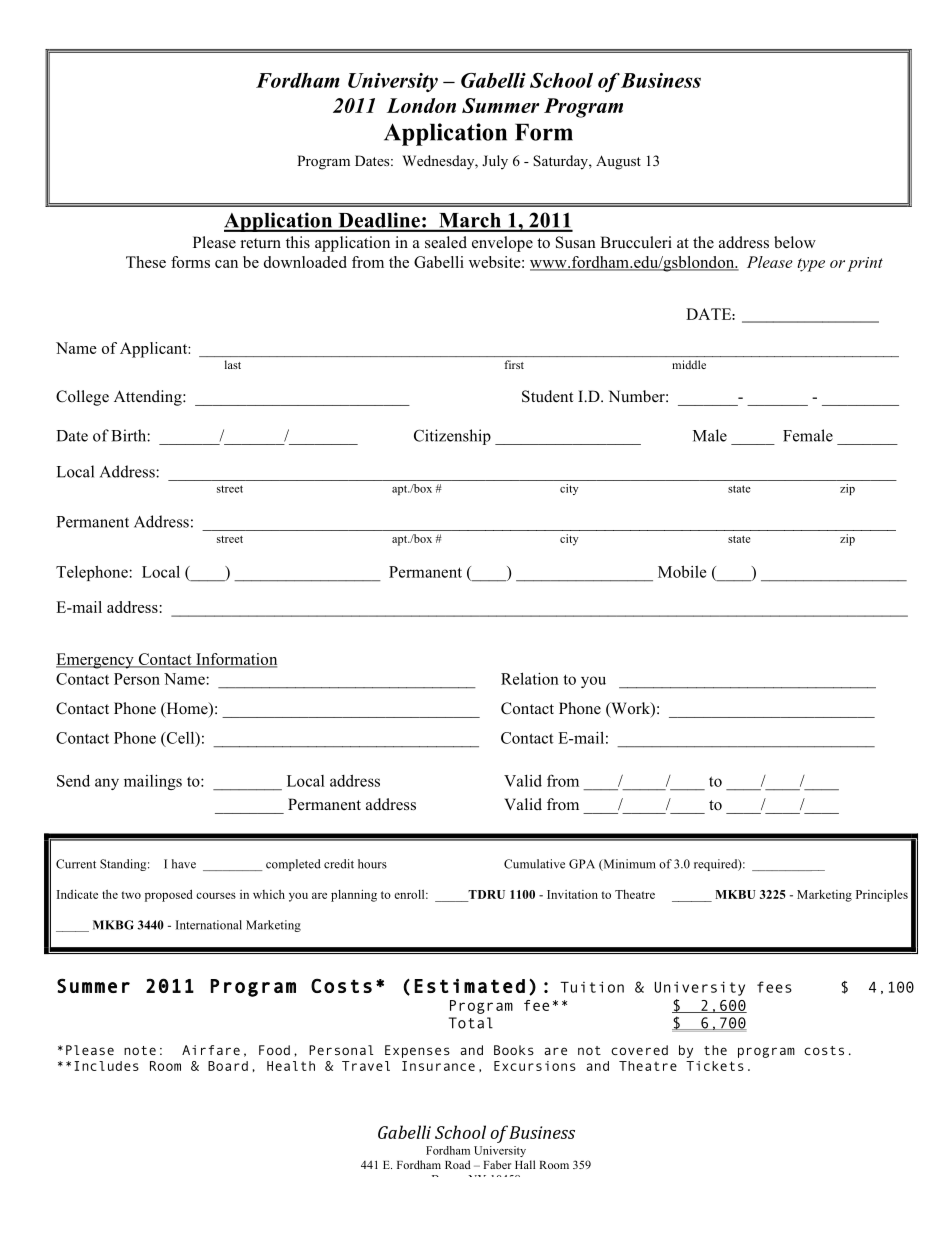 This image has height=1233, width=952. What do you see at coordinates (228, 1066) in the image?
I see `Board` at bounding box center [228, 1066].
